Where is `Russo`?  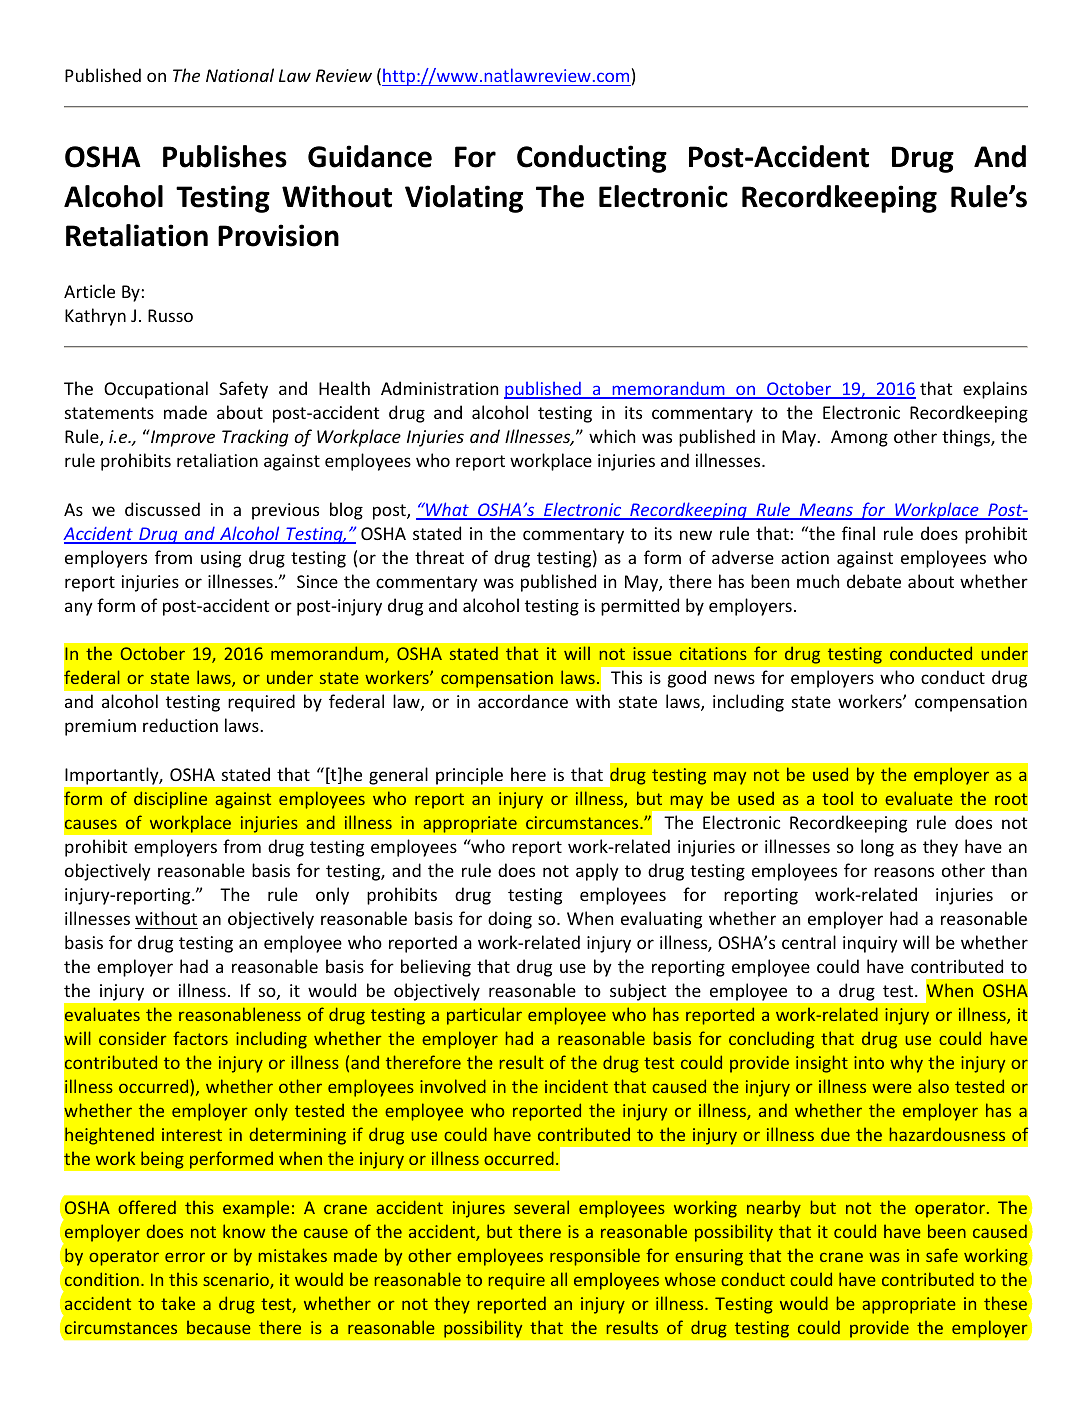 Russo is located at coordinates (170, 315).
